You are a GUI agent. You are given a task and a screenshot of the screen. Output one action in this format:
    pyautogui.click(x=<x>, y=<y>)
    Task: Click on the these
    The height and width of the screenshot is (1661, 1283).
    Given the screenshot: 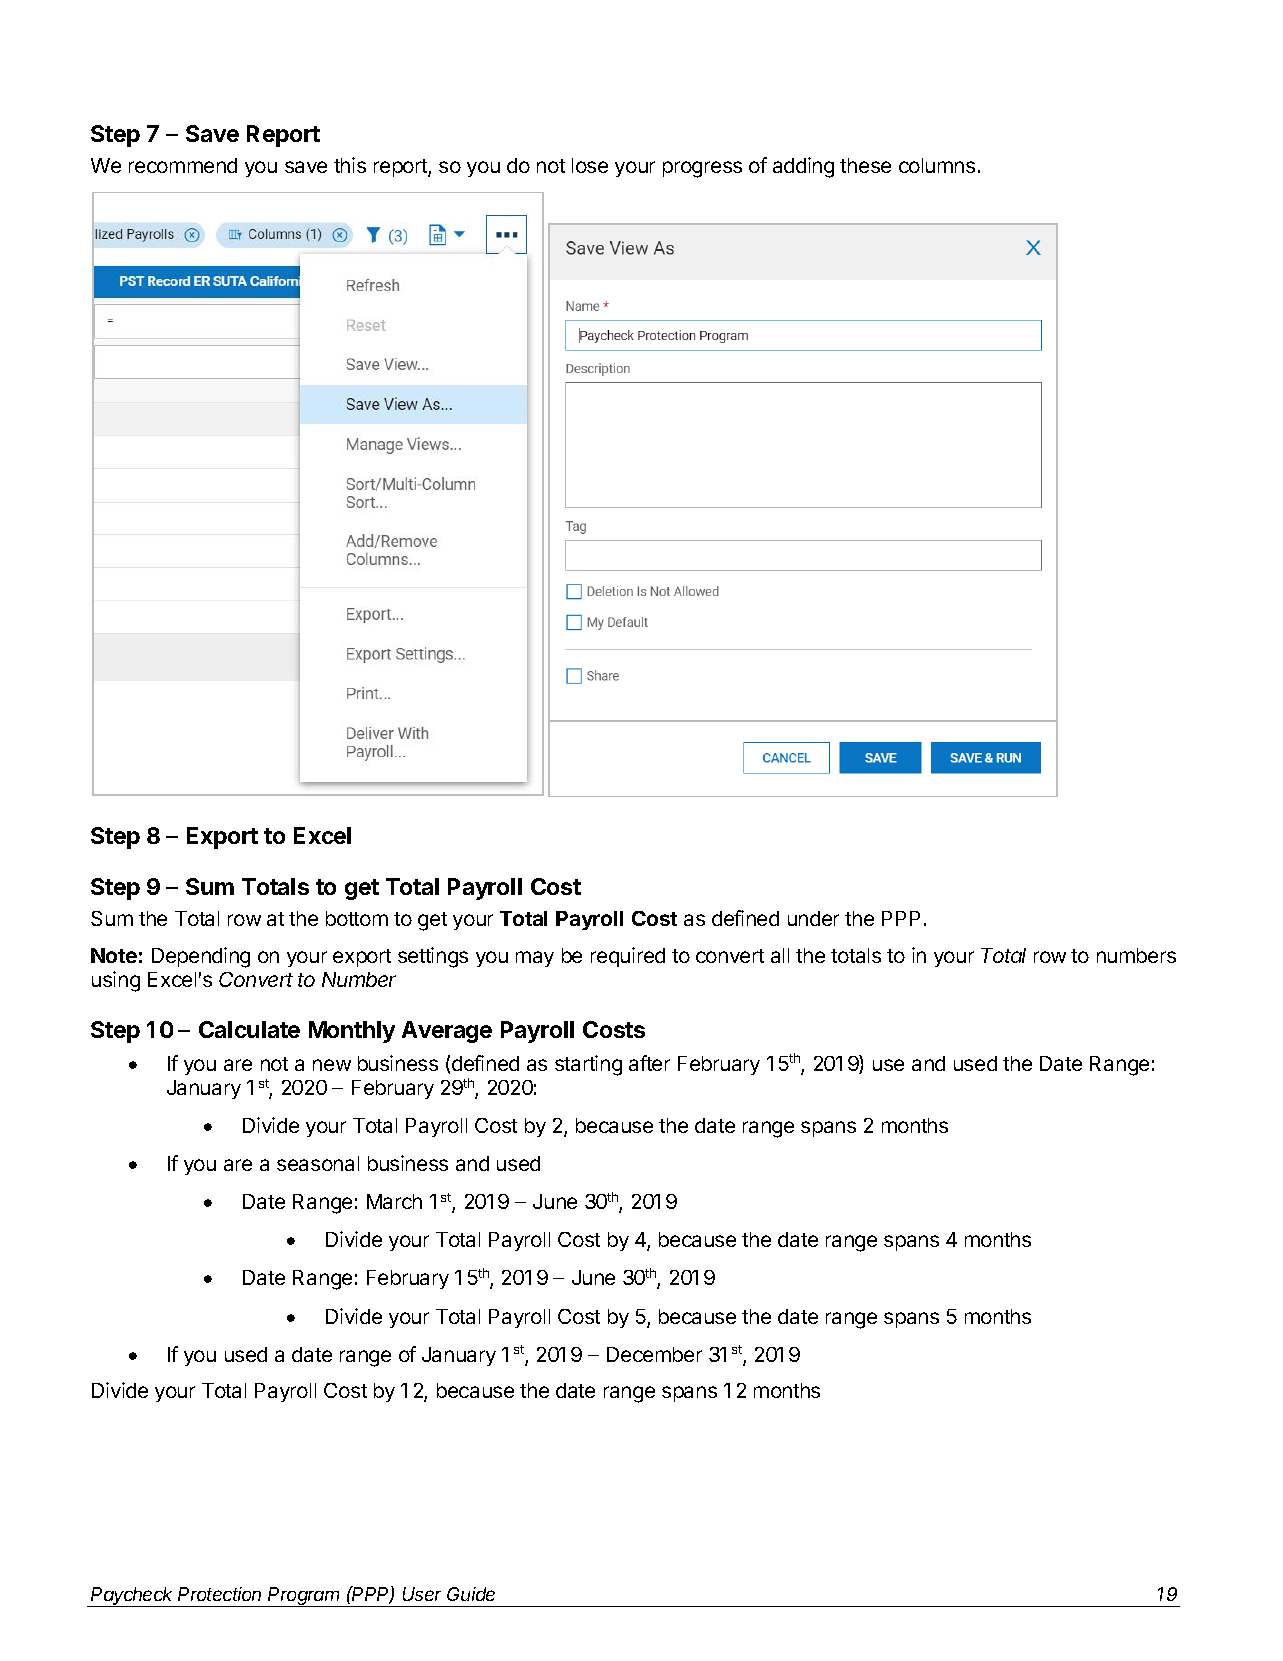 What is the action you would take?
    pyautogui.click(x=865, y=165)
